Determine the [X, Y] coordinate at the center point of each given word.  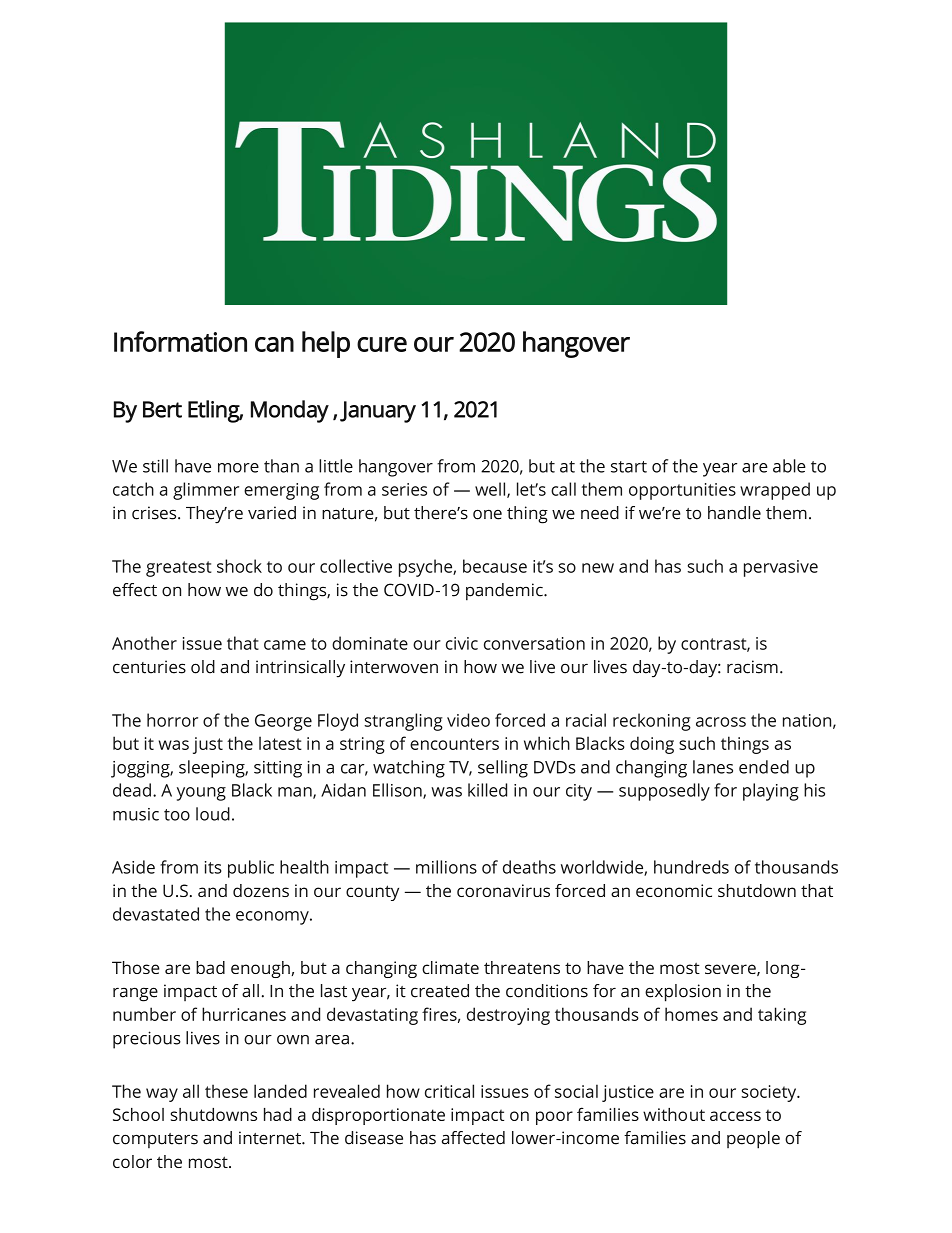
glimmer [206, 491]
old [203, 667]
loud [213, 814]
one [487, 514]
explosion [683, 993]
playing [771, 792]
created [440, 991]
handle [734, 513]
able [789, 466]
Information [180, 341]
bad [210, 967]
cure [382, 344]
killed [487, 790]
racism [752, 667]
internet [271, 1138]
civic [462, 643]
